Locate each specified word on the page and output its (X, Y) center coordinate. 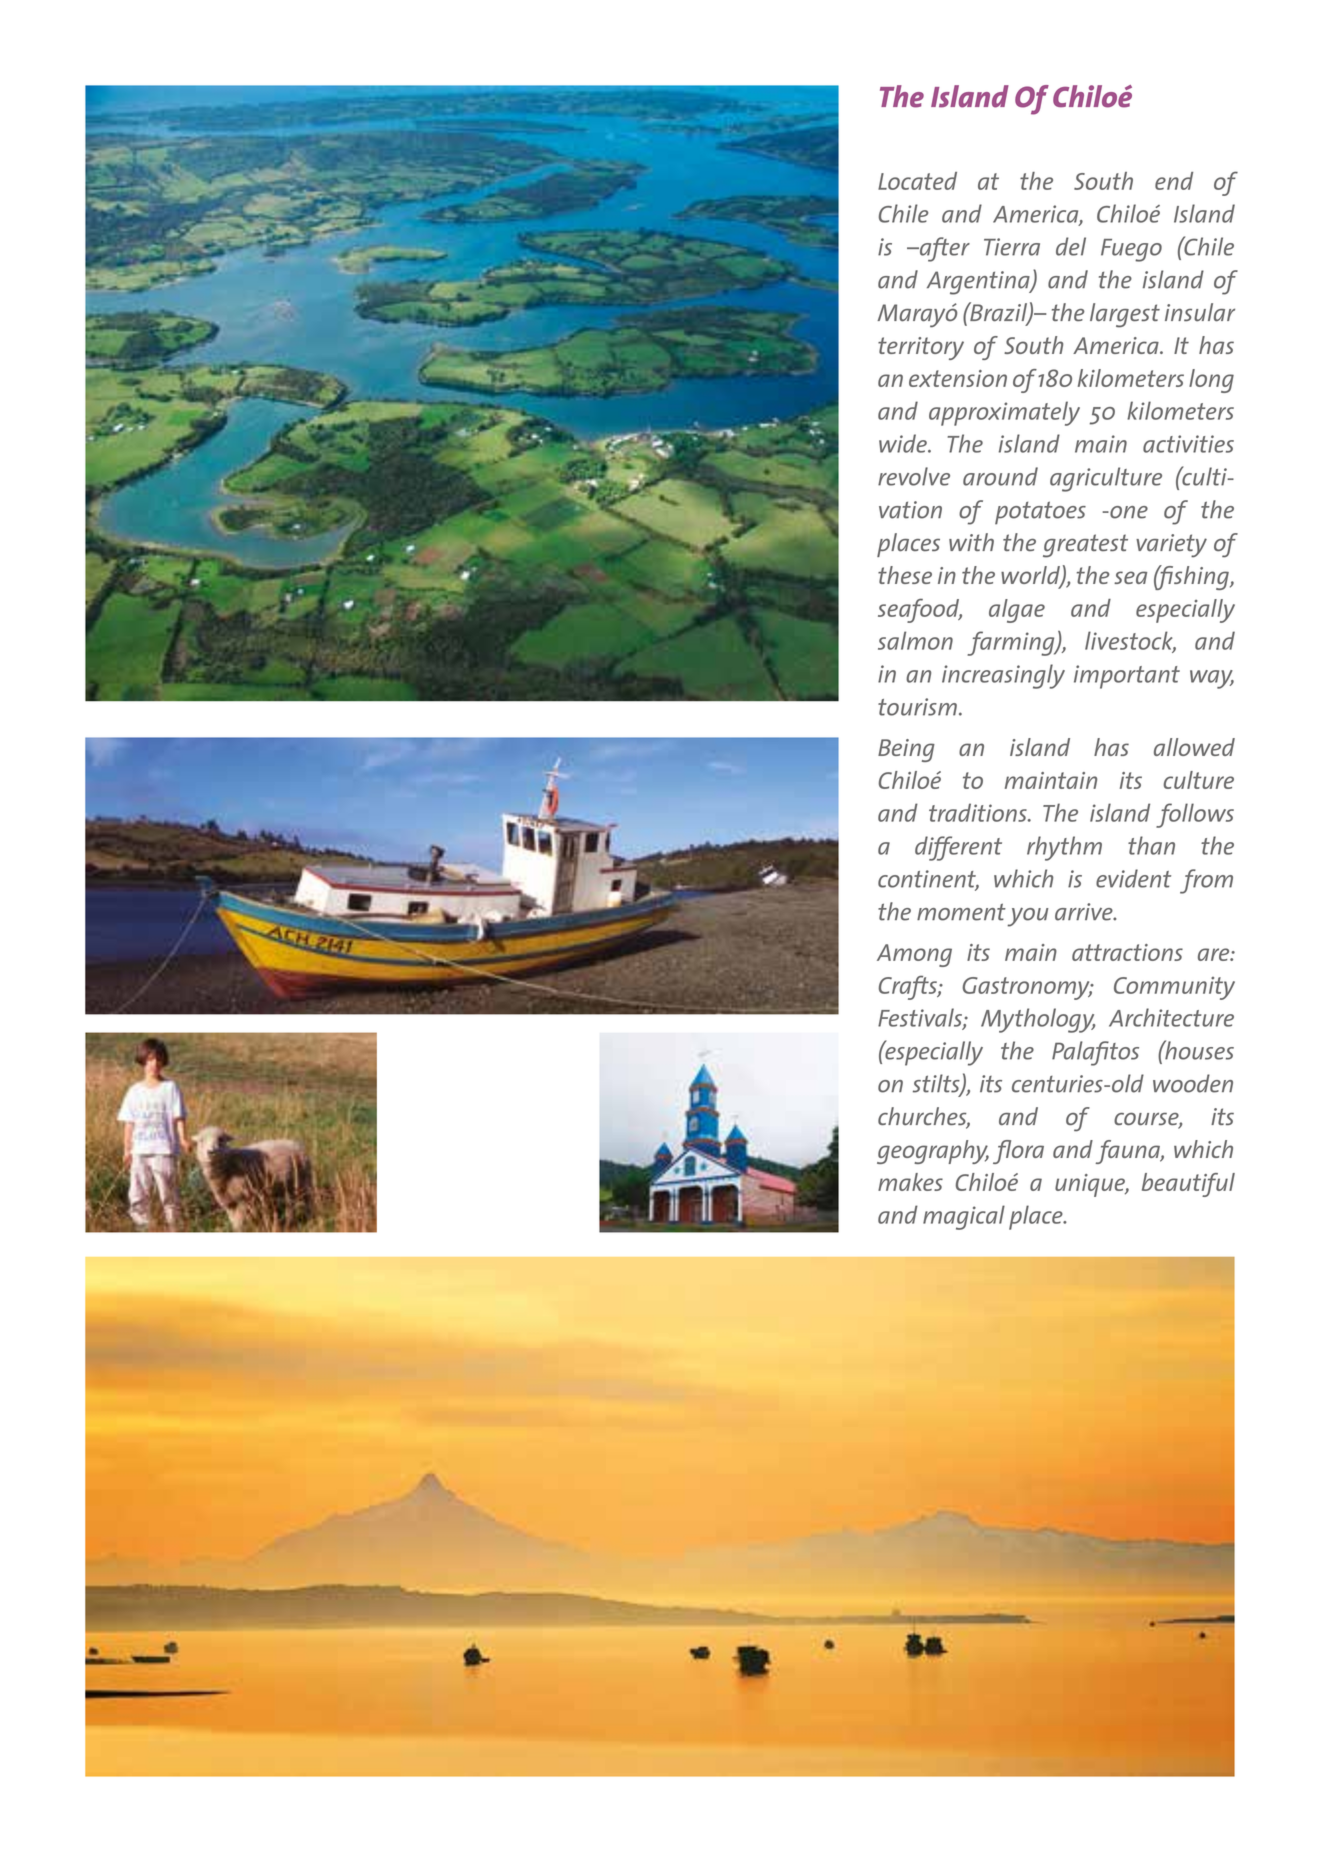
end (1174, 181)
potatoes (1040, 513)
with (971, 542)
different (958, 848)
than (1151, 845)
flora (1018, 1152)
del (1071, 246)
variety (1171, 546)
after (943, 249)
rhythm (1064, 848)
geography (933, 1152)
